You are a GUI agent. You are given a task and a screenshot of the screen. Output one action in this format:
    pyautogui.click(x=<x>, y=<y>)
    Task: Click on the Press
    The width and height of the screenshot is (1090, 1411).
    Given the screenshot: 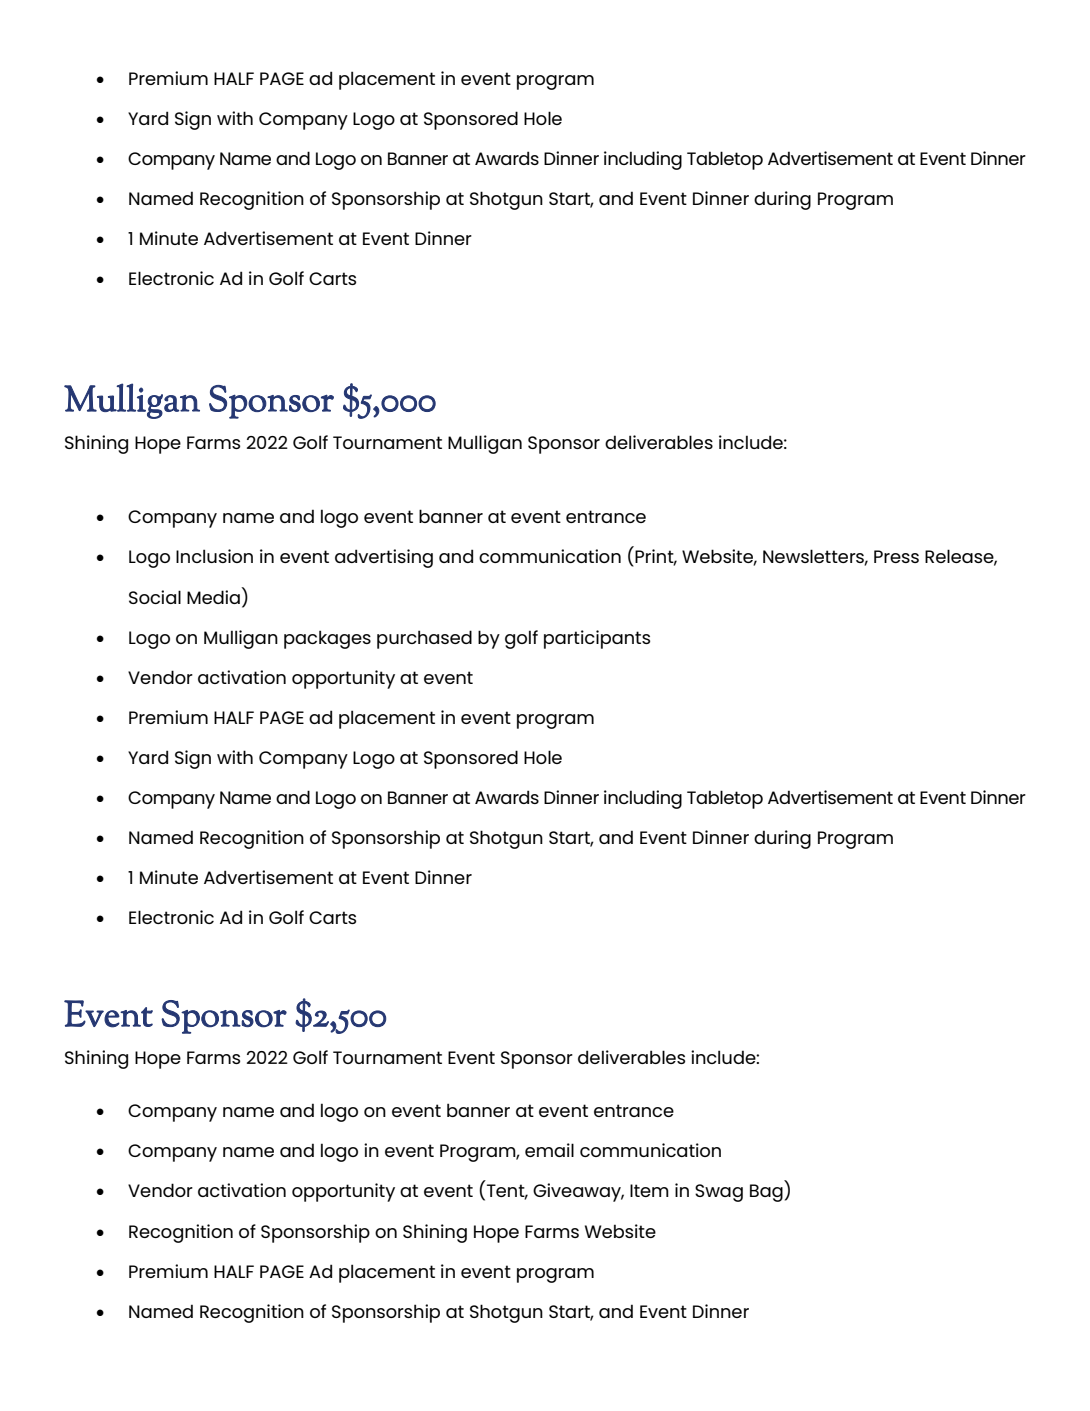 What is the action you would take?
    pyautogui.click(x=896, y=556)
